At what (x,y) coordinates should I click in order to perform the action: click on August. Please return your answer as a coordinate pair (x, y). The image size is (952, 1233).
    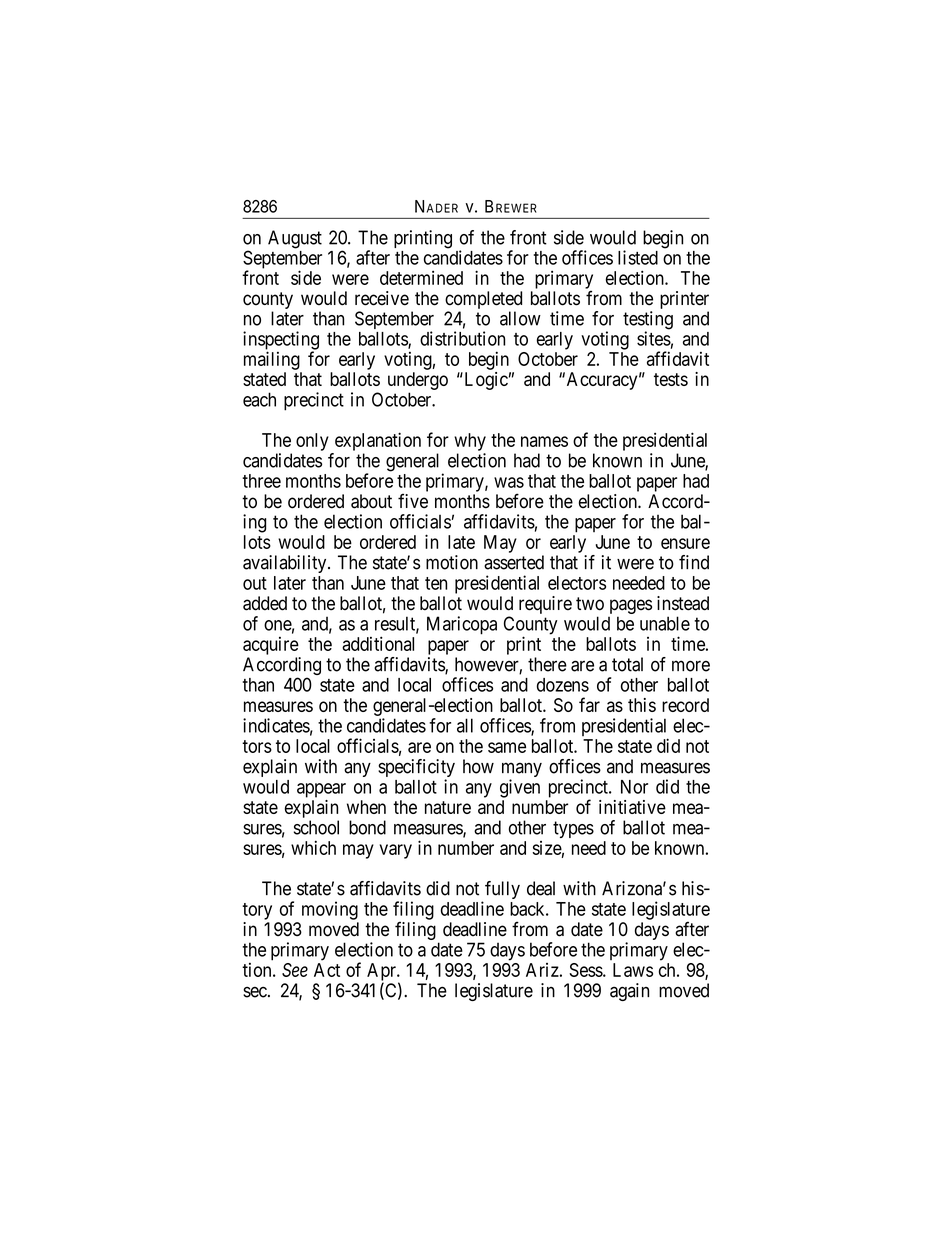
    Looking at the image, I should click on (295, 239).
